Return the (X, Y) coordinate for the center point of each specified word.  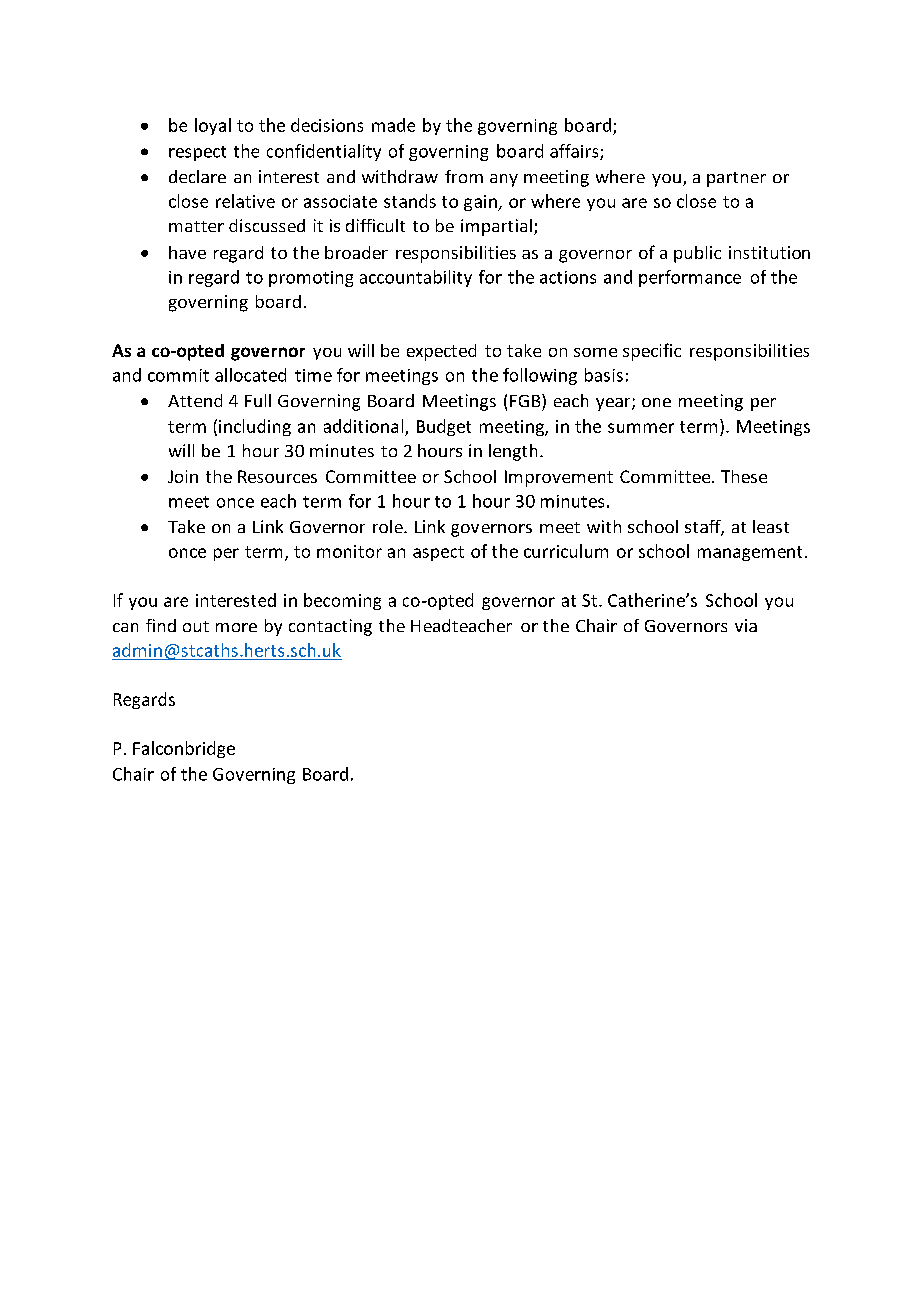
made (393, 125)
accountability (416, 278)
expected (441, 352)
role (389, 526)
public (697, 254)
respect (197, 153)
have (187, 252)
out (196, 626)
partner (736, 179)
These (744, 476)
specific (652, 352)
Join (183, 476)
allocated (250, 375)
